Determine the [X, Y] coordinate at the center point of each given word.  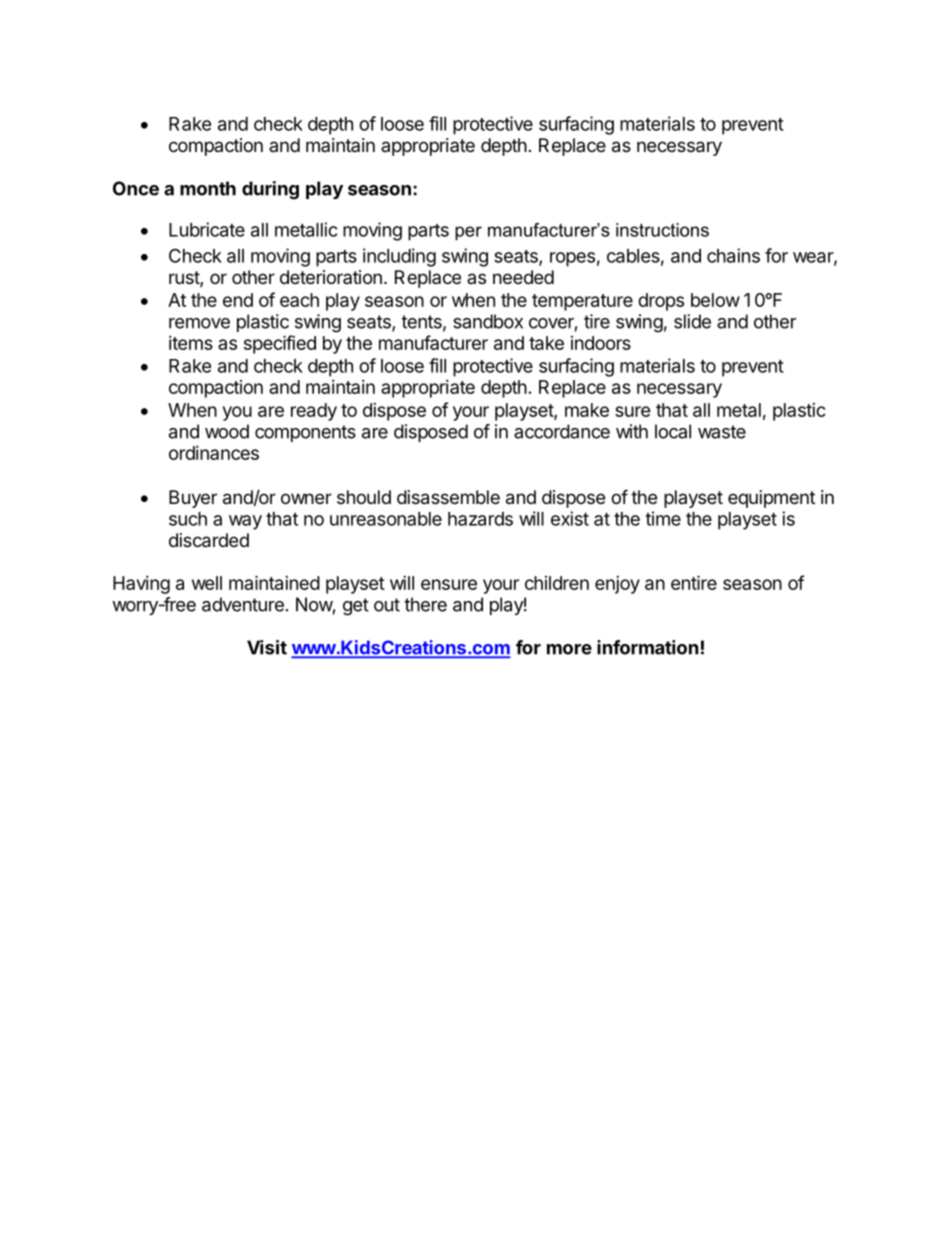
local [673, 431]
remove [199, 323]
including [399, 257]
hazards [480, 519]
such [188, 519]
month [208, 188]
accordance [562, 431]
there [425, 604]
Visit [267, 647]
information [648, 647]
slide [692, 321]
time [663, 518]
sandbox [488, 321]
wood [227, 431]
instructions [662, 230]
